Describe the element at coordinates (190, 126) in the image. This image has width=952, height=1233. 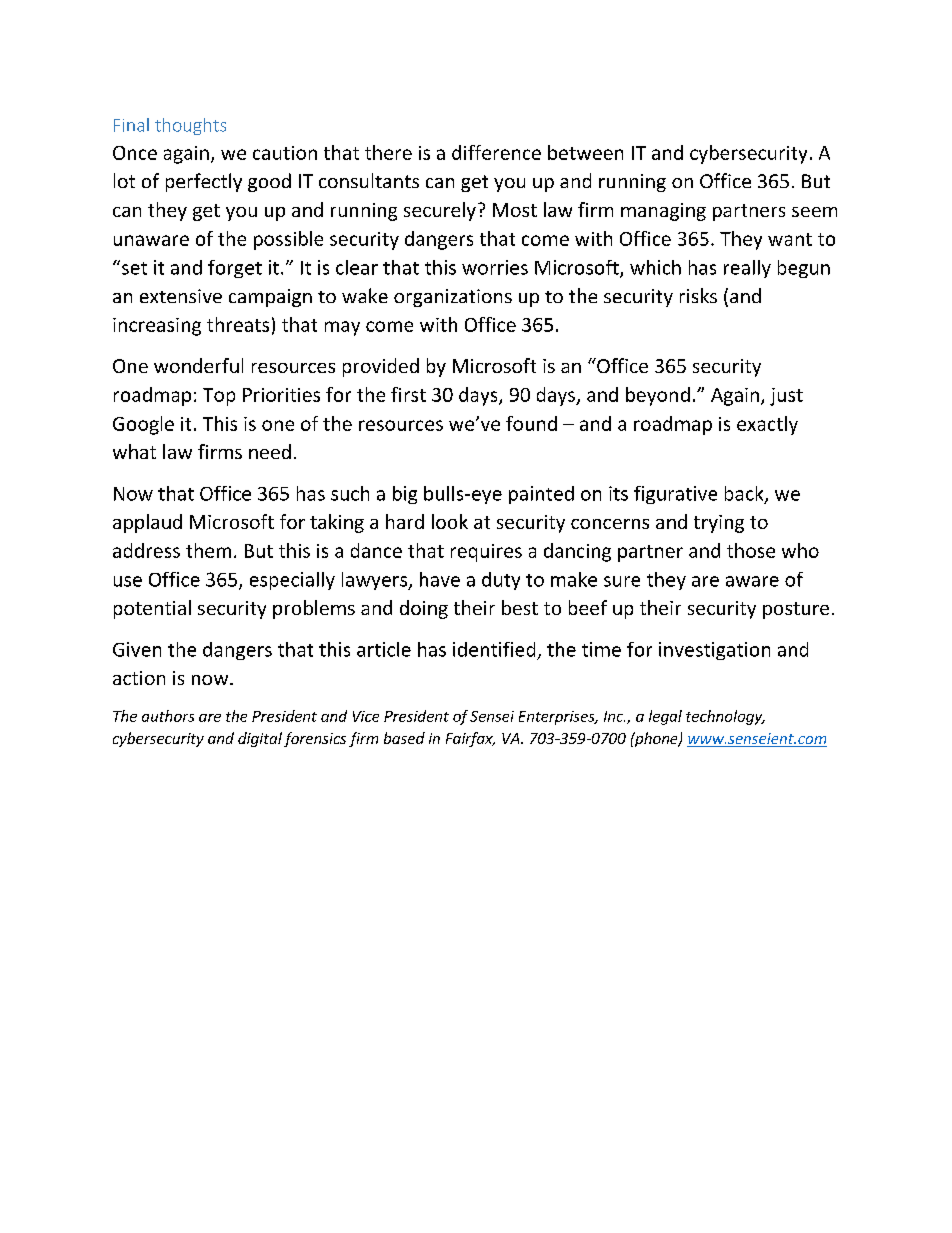
I see `thoughts` at that location.
